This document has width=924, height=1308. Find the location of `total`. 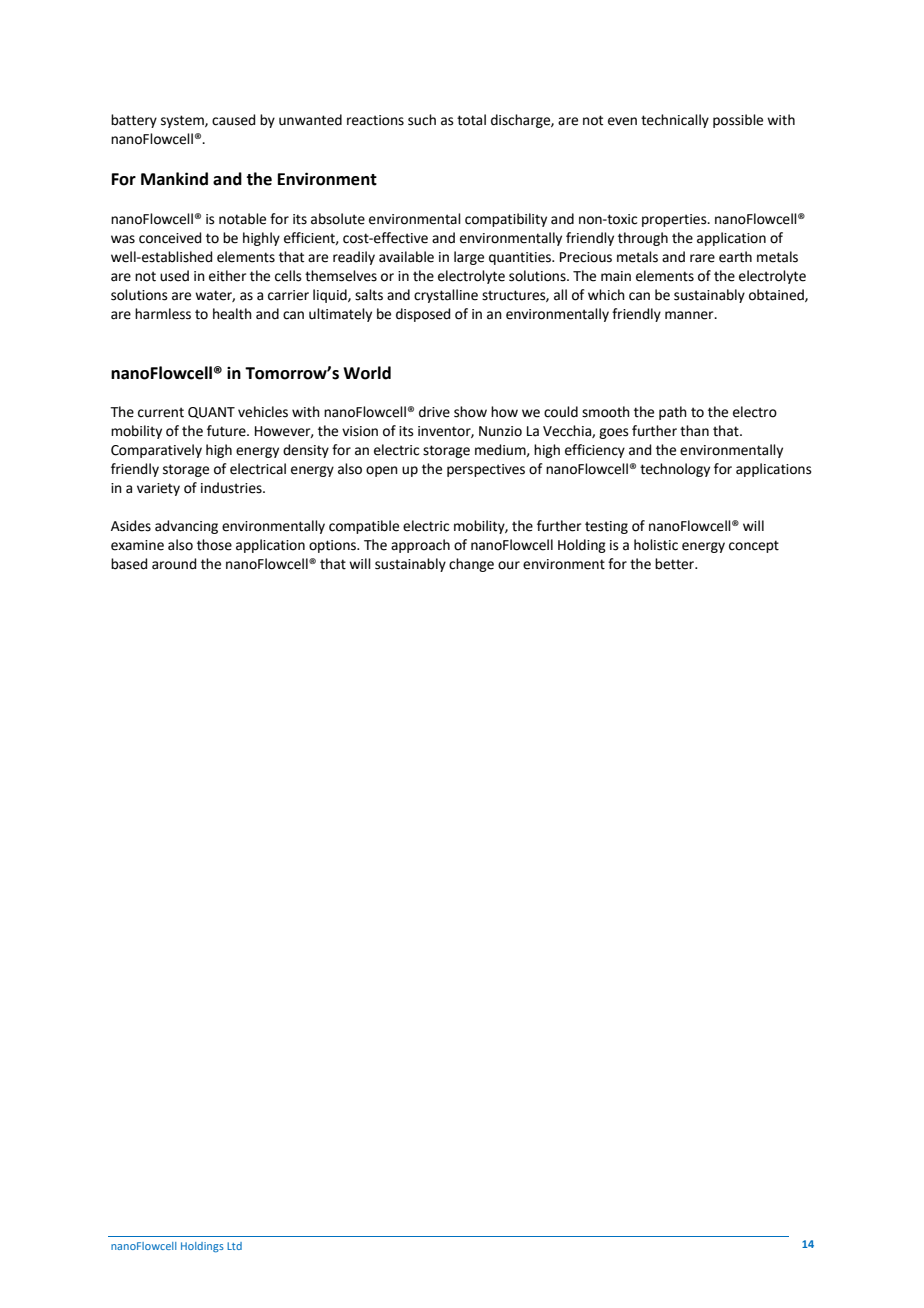

total is located at coordinates (471, 120).
